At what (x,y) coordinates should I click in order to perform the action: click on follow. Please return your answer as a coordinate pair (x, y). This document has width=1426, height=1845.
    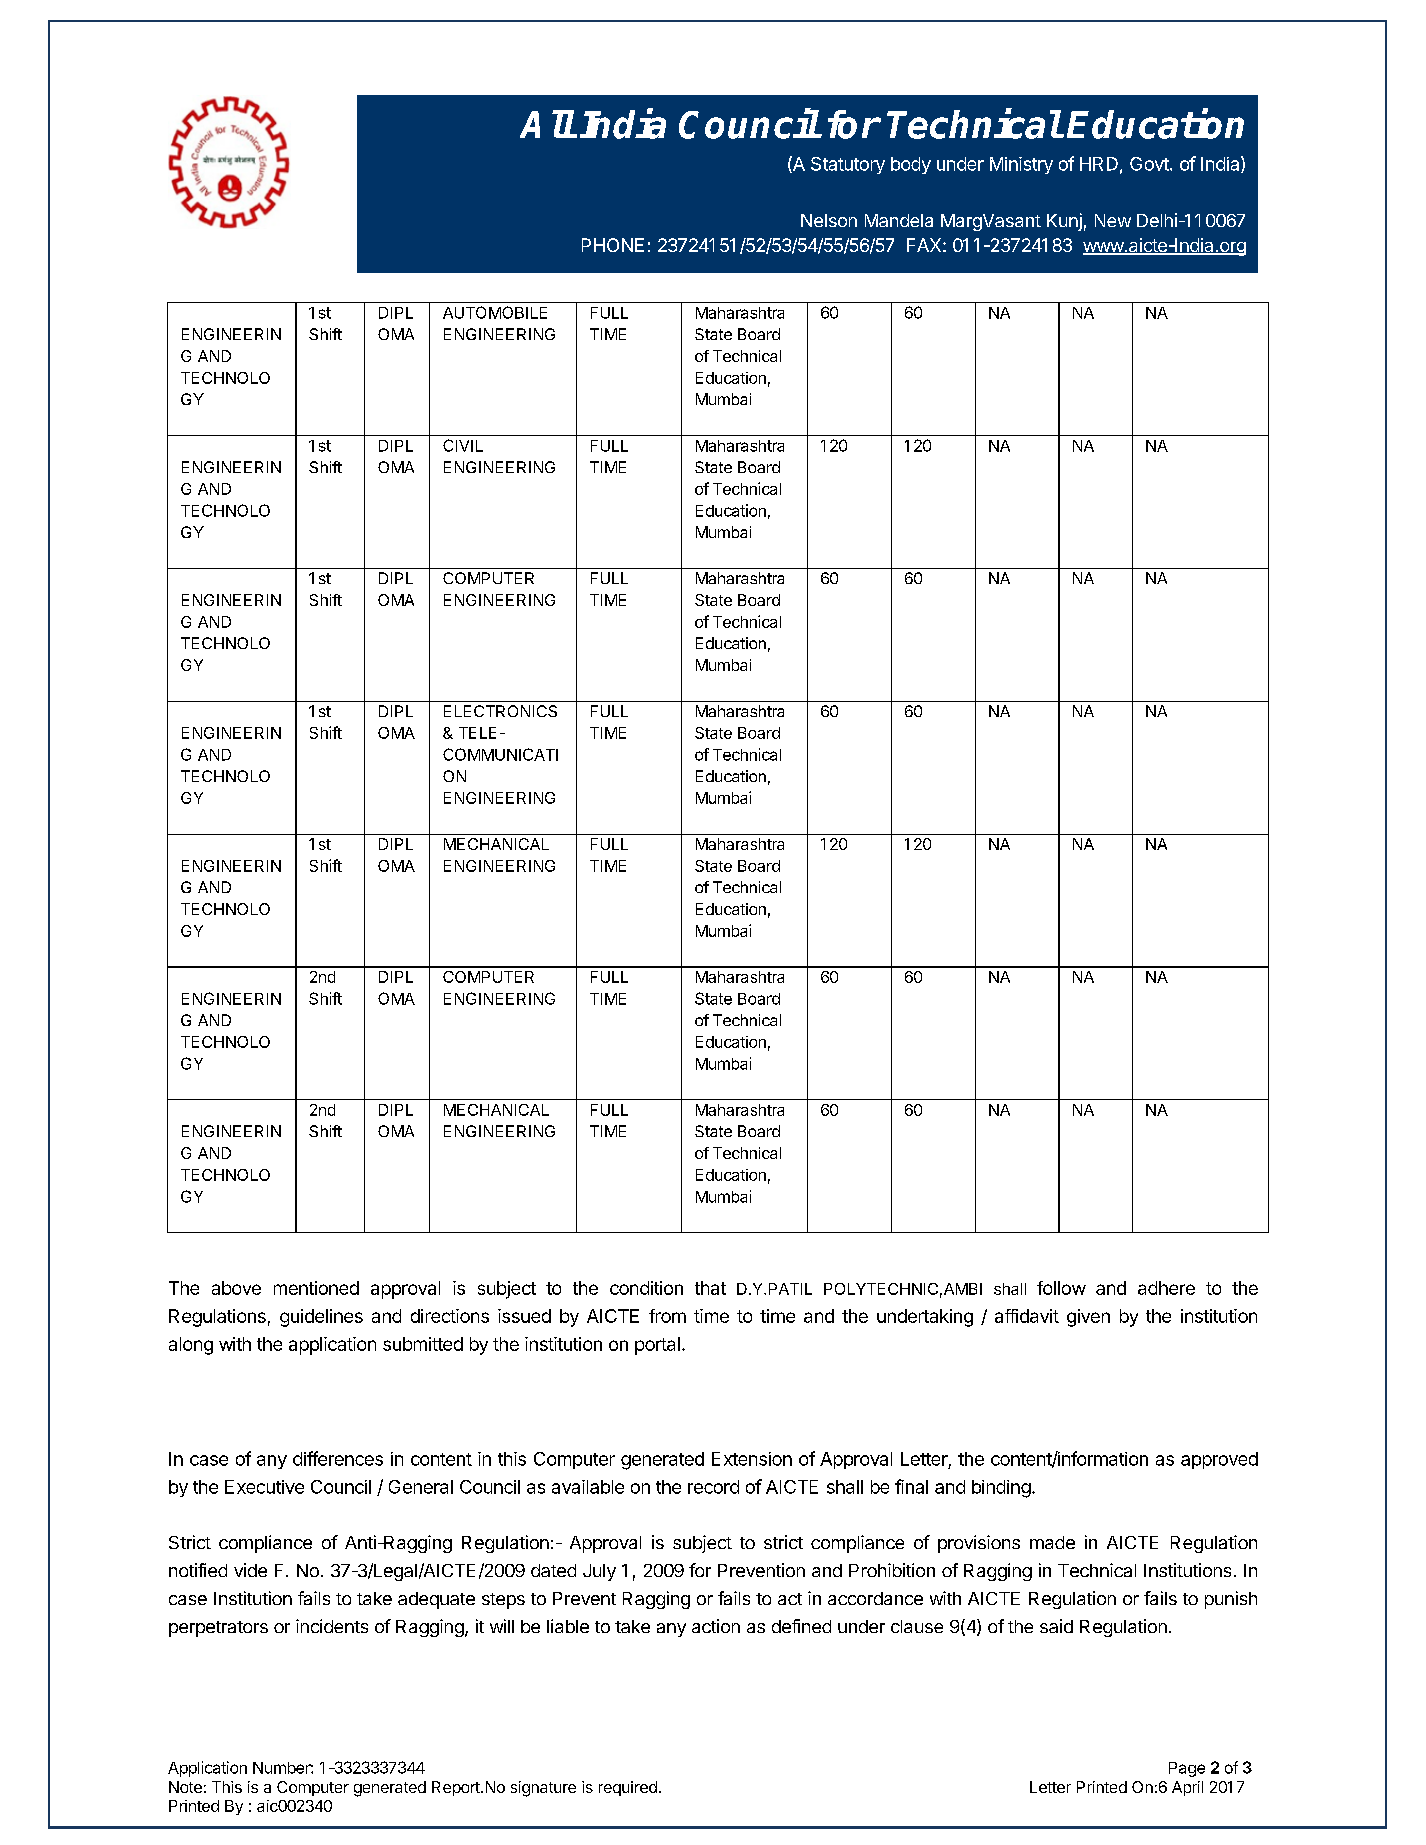
    Looking at the image, I should click on (1061, 1288).
